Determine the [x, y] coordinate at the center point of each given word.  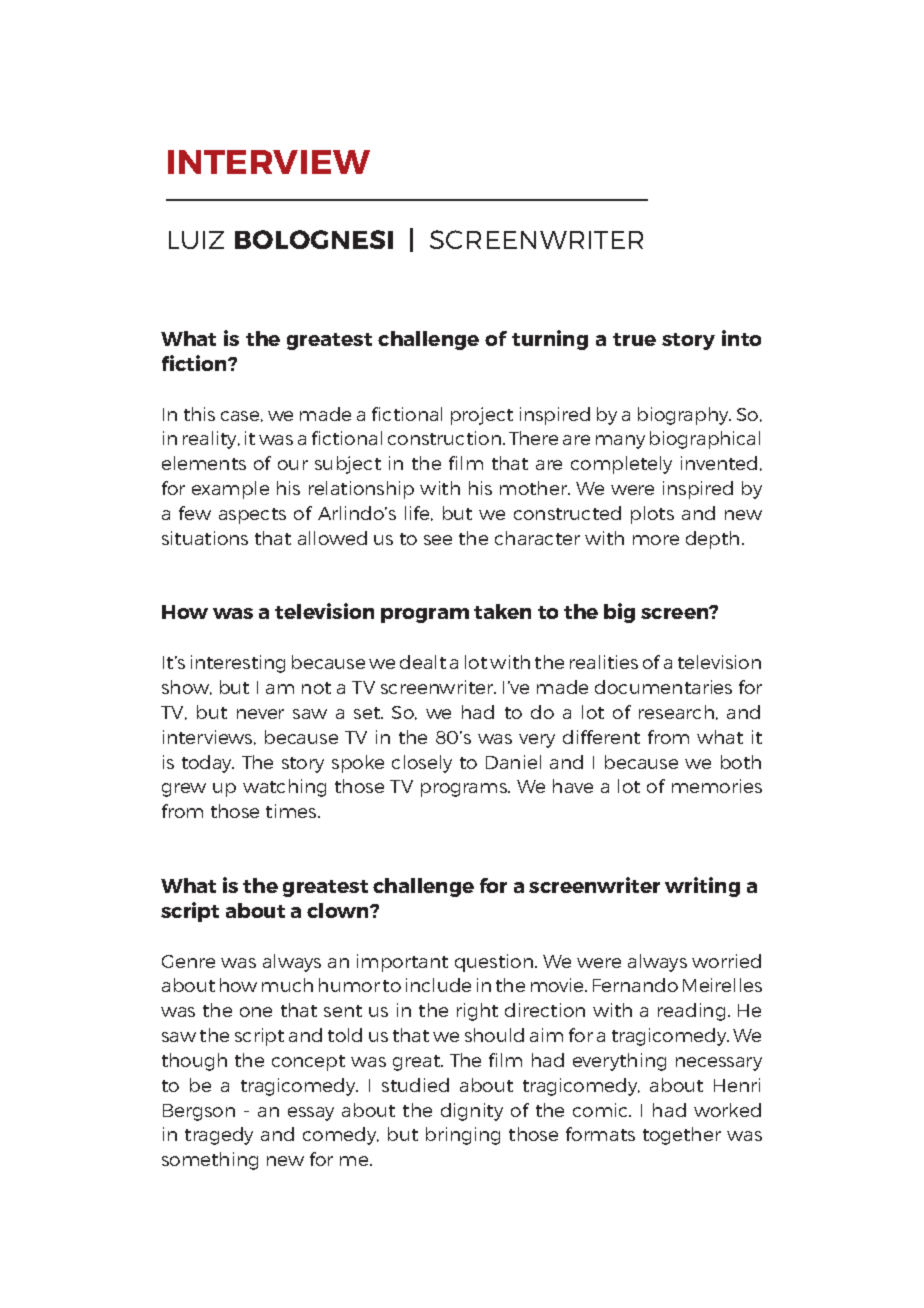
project [482, 416]
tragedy [219, 1136]
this [199, 414]
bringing [463, 1136]
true [634, 339]
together [682, 1136]
